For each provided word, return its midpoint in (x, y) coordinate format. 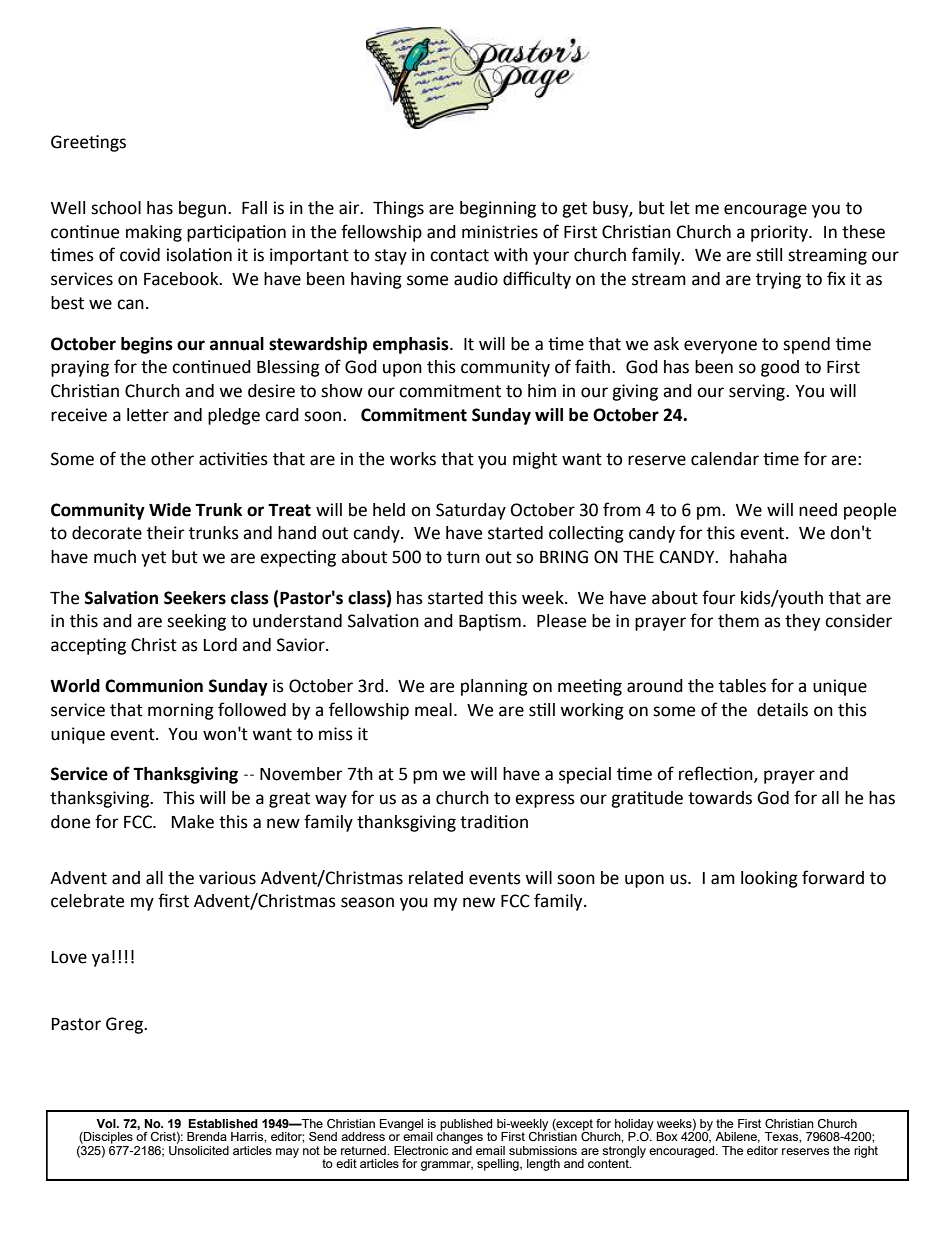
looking (769, 879)
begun (202, 209)
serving (758, 392)
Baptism (490, 622)
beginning (498, 209)
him (542, 390)
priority (780, 233)
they (802, 622)
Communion (154, 686)
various (227, 878)
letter (148, 415)
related (436, 878)
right (866, 1152)
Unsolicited (199, 1149)
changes (459, 1136)
